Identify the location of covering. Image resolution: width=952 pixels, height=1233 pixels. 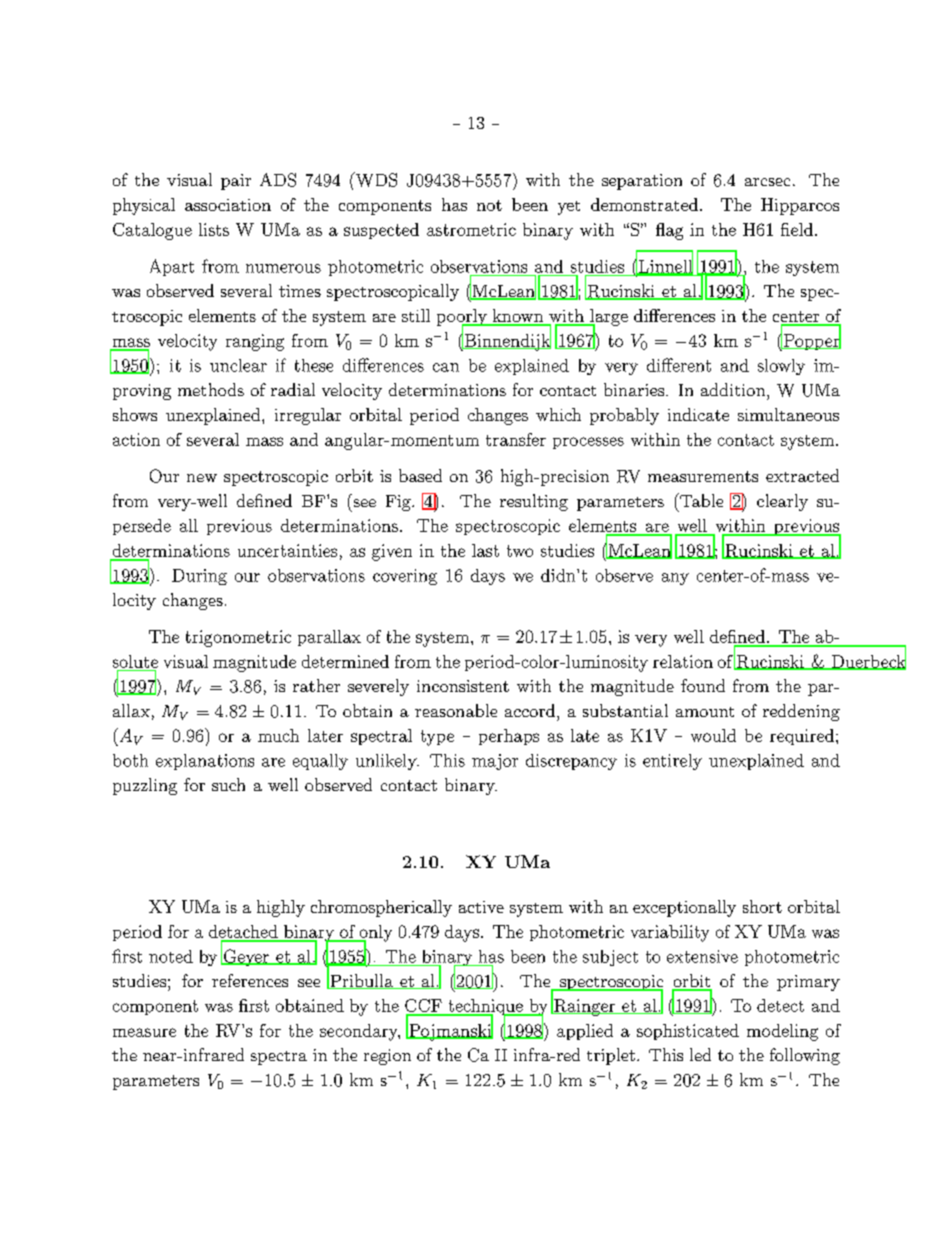
(405, 577).
